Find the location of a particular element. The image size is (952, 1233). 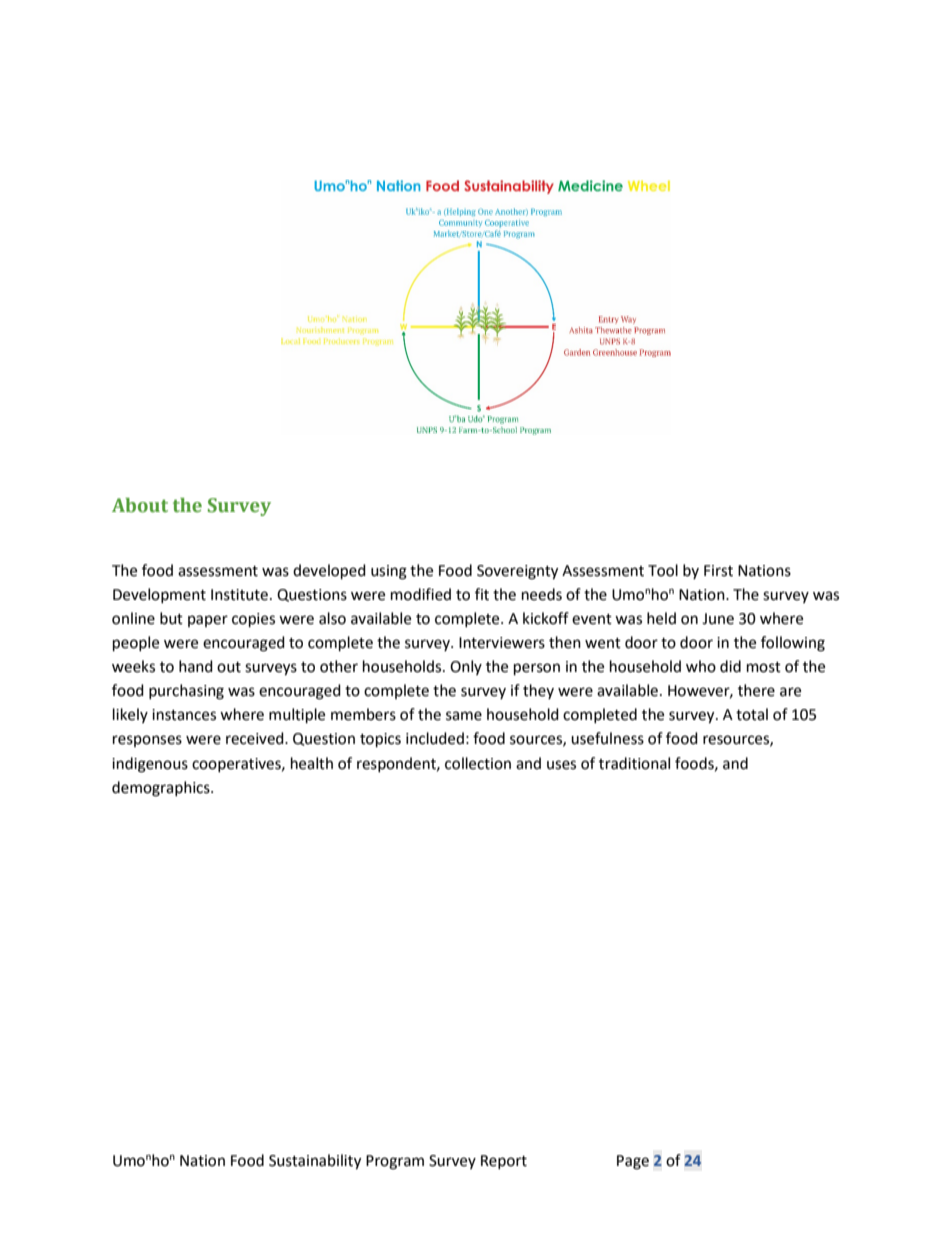

First is located at coordinates (718, 571).
